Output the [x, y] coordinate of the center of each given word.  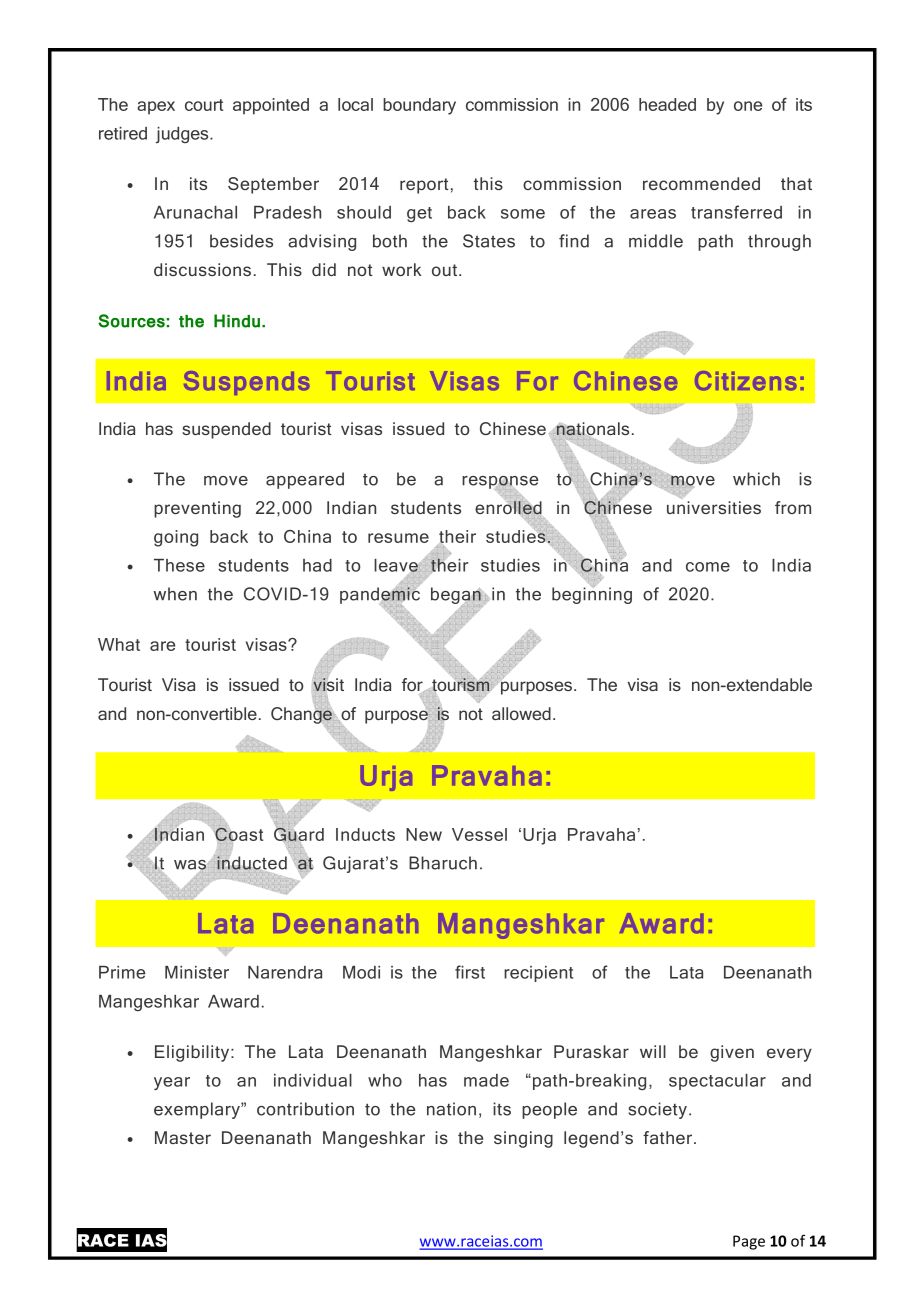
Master [183, 1137]
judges [183, 135]
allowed [521, 713]
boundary [419, 106]
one [748, 106]
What [119, 644]
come [708, 567]
